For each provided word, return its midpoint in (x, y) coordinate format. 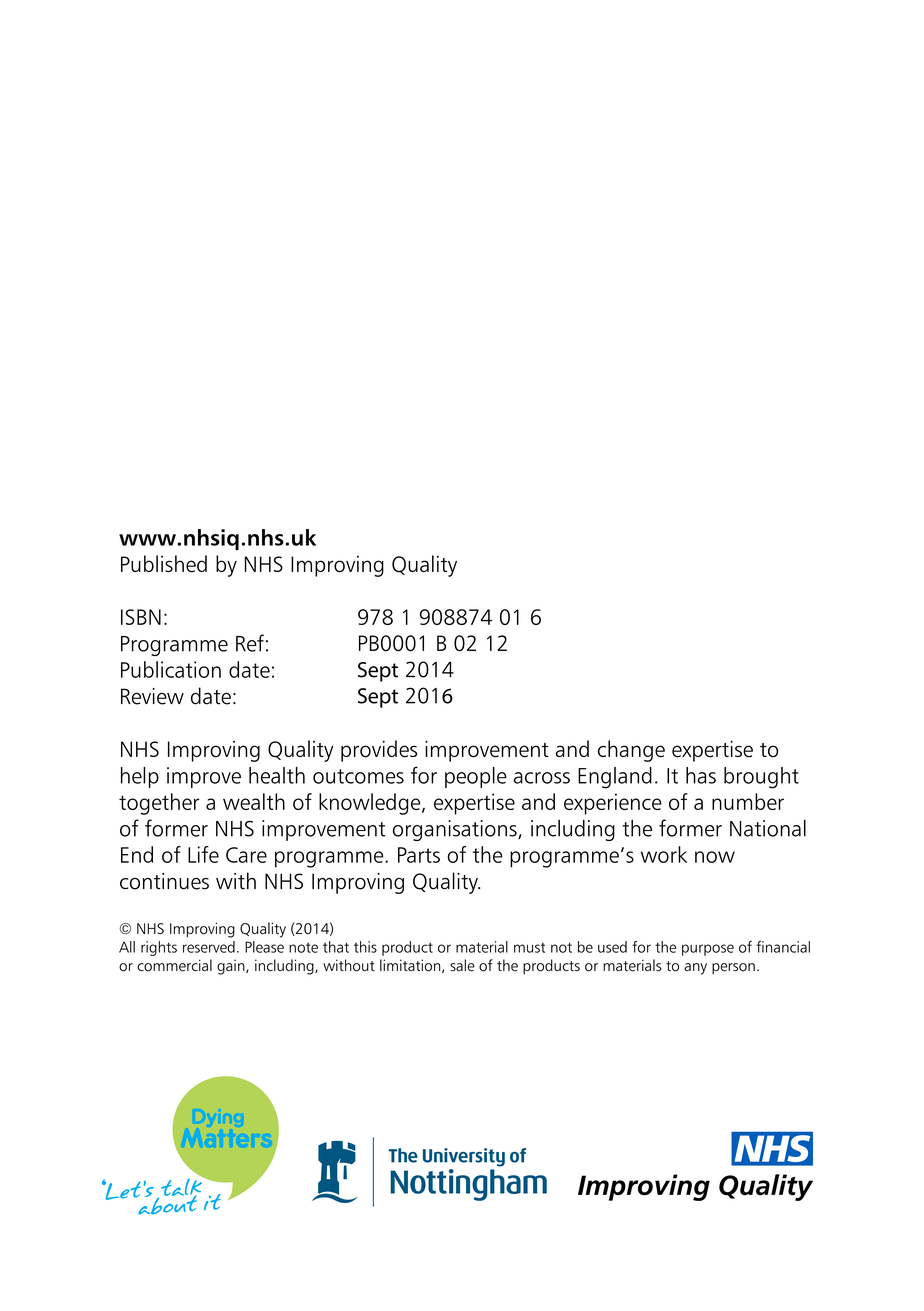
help (140, 777)
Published (164, 564)
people (476, 777)
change (631, 751)
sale (462, 965)
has (701, 775)
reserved (209, 947)
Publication (171, 669)
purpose (708, 950)
